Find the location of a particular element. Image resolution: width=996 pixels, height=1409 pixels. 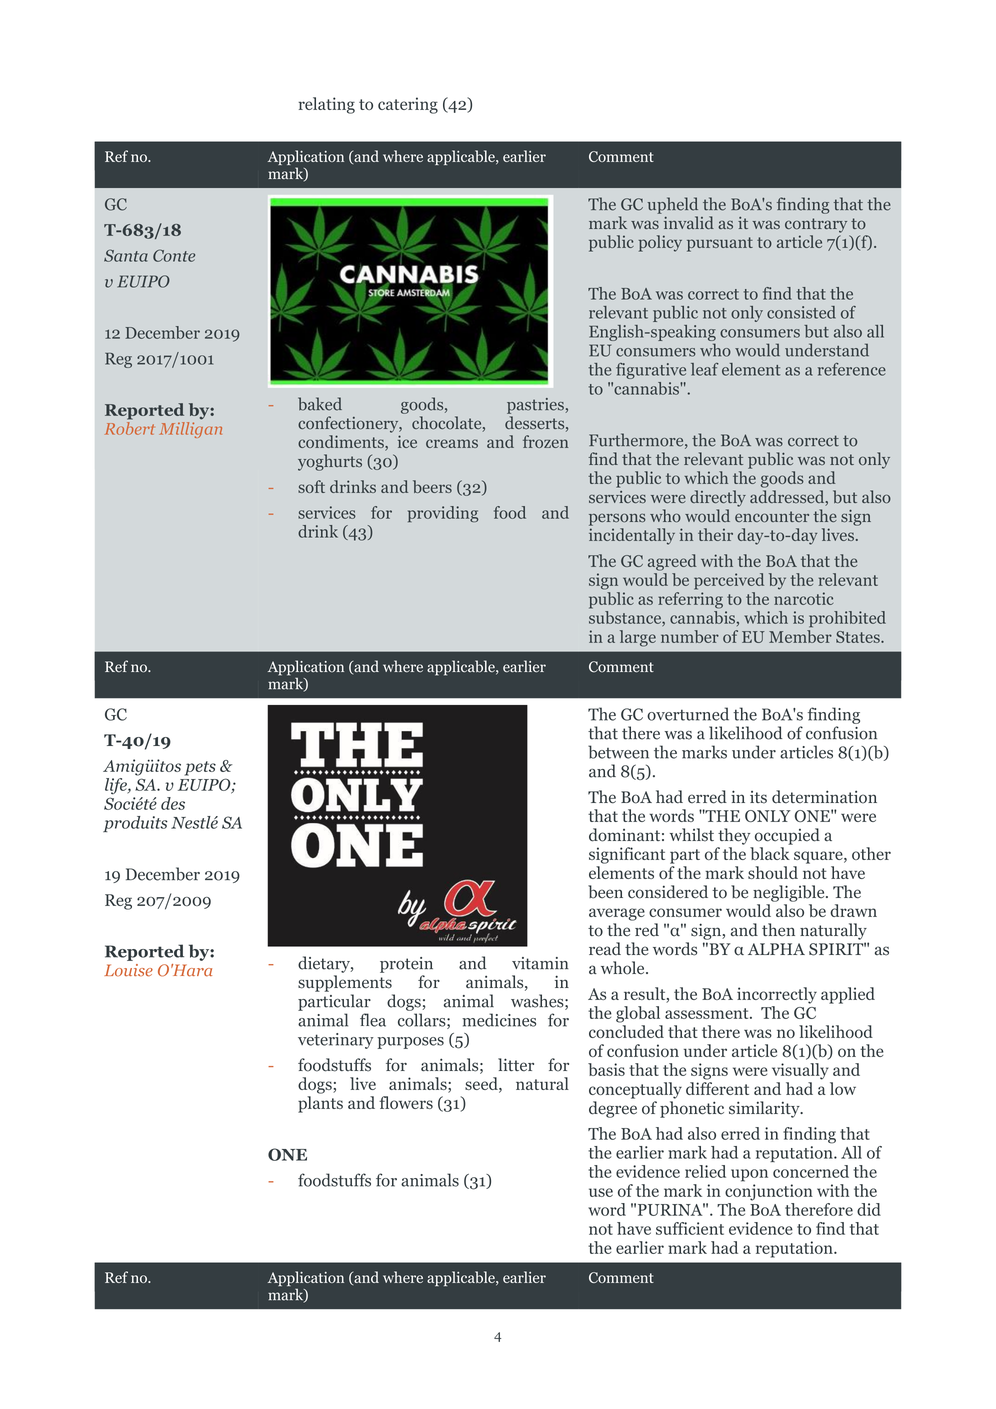

catering is located at coordinates (408, 105).
